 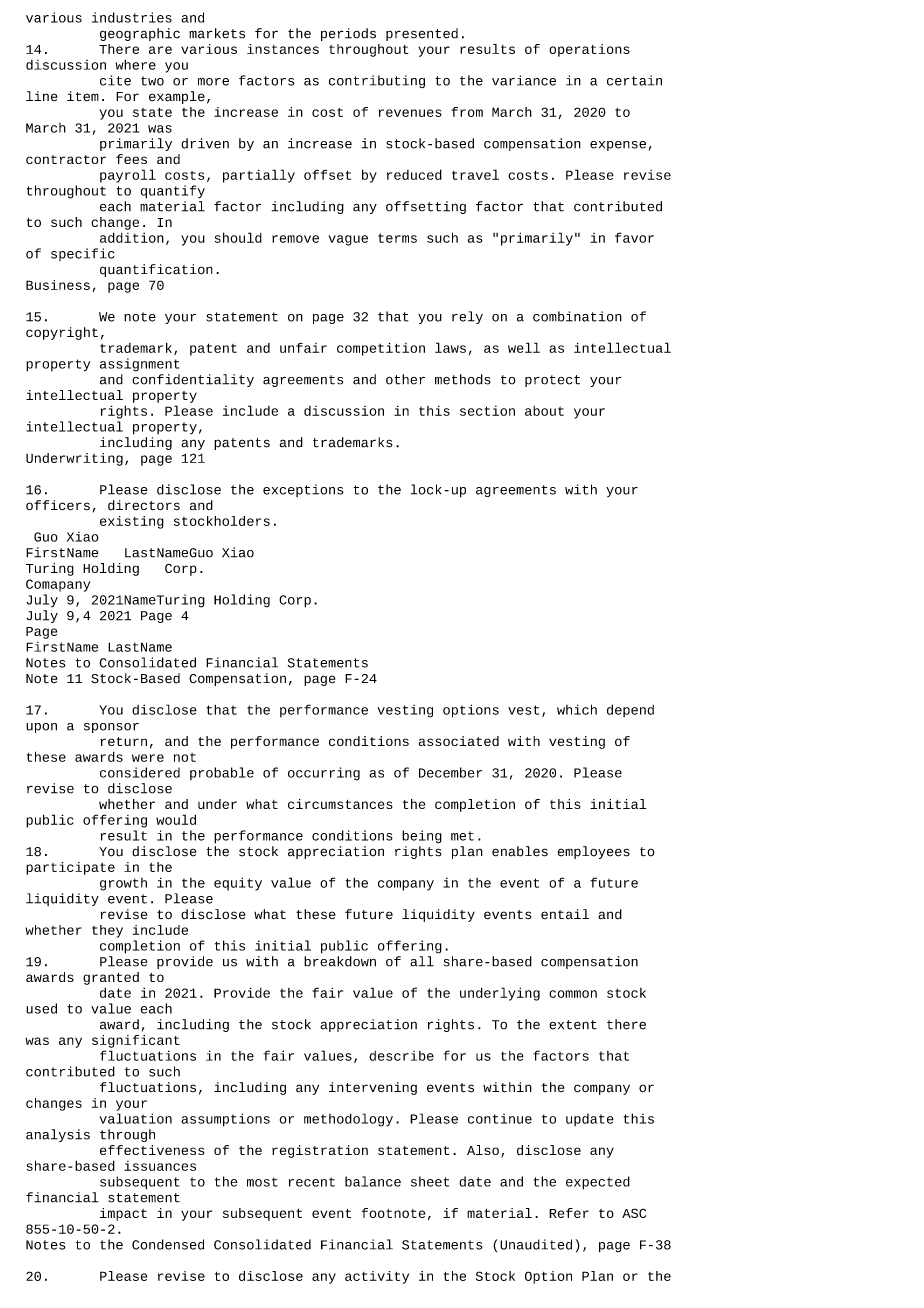 What do you see at coordinates (348, 34) in the screenshot?
I see `periods` at bounding box center [348, 34].
